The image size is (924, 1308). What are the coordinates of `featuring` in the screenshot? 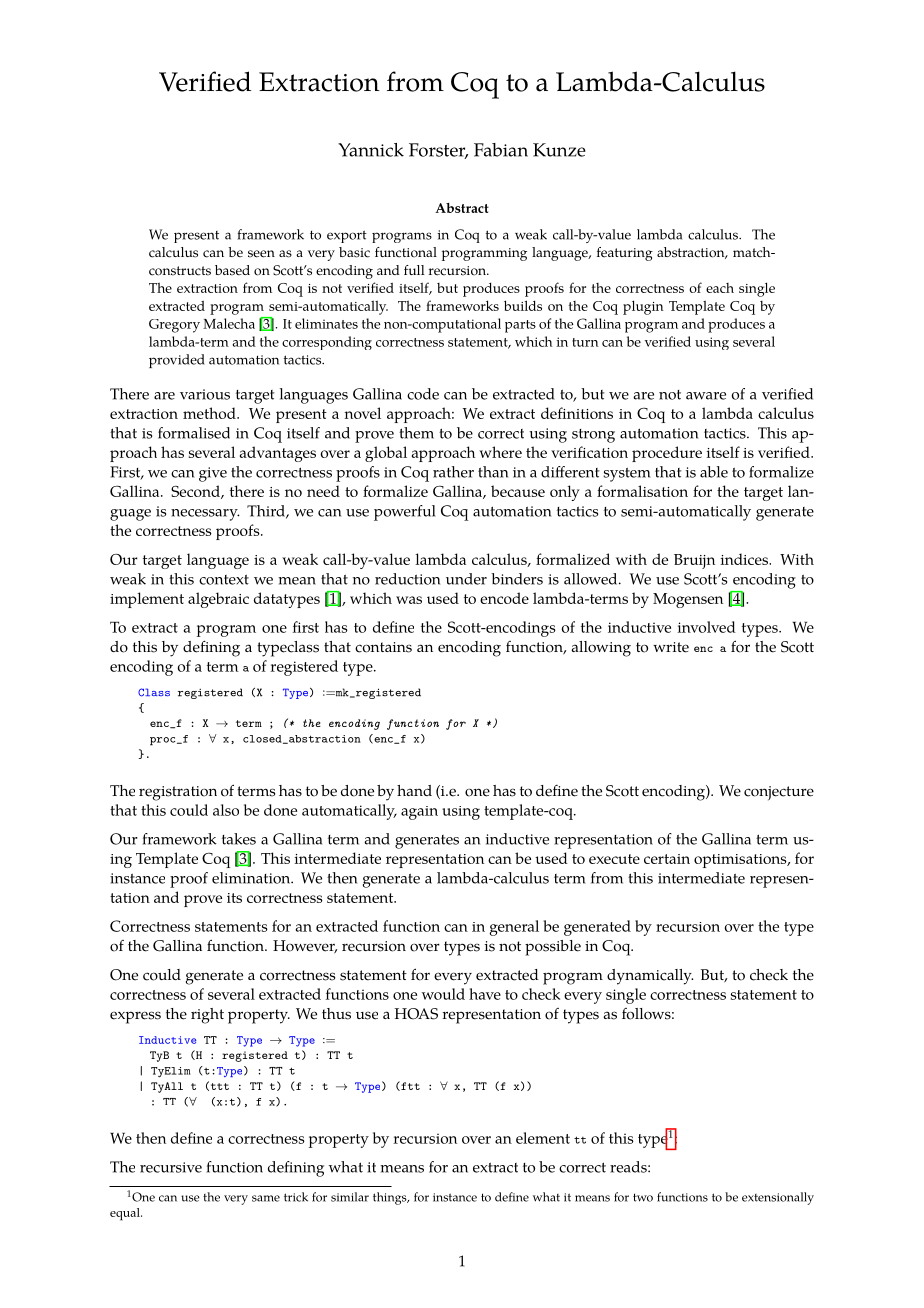 It's located at (625, 254).
